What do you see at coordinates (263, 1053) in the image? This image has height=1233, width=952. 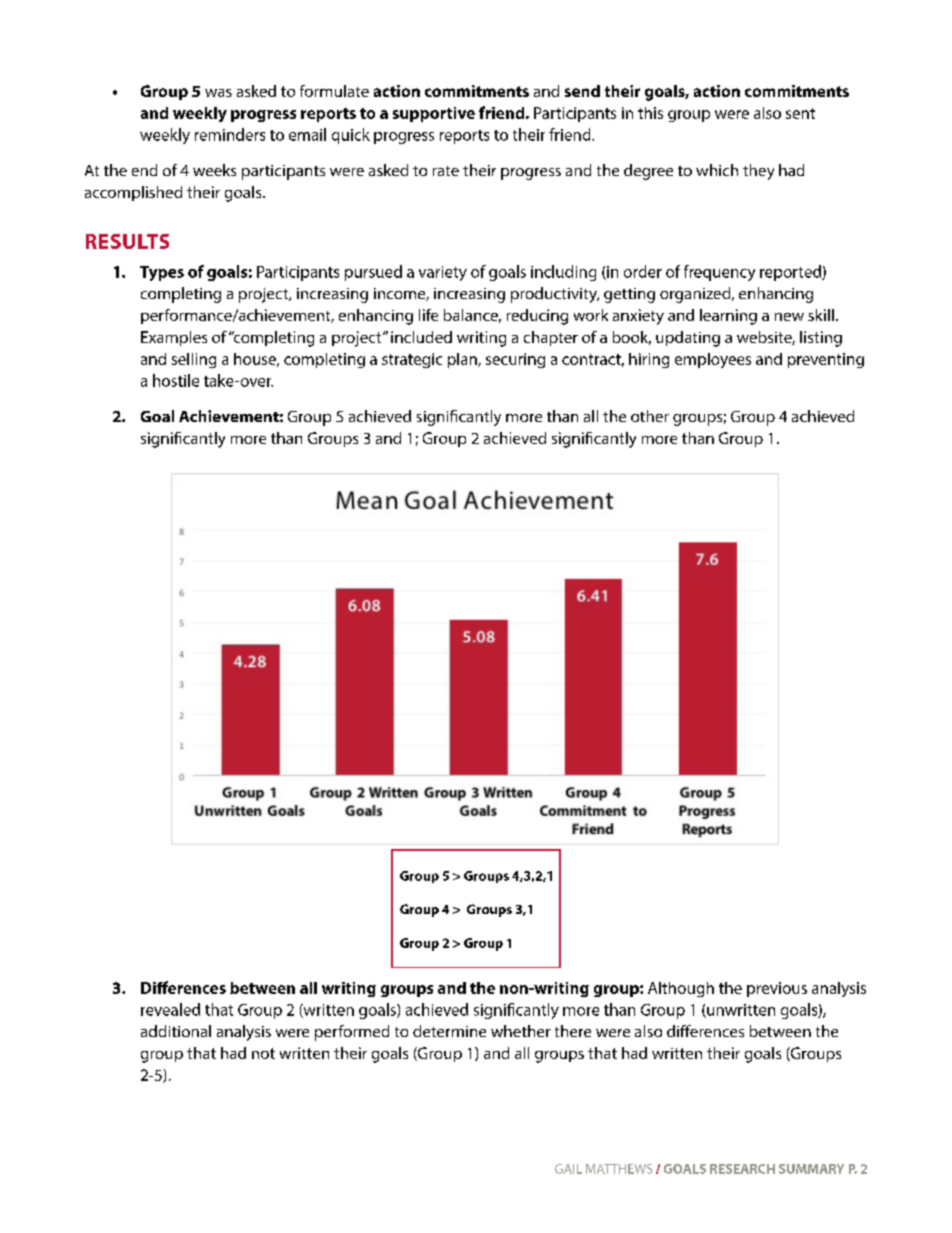 I see `not` at bounding box center [263, 1053].
